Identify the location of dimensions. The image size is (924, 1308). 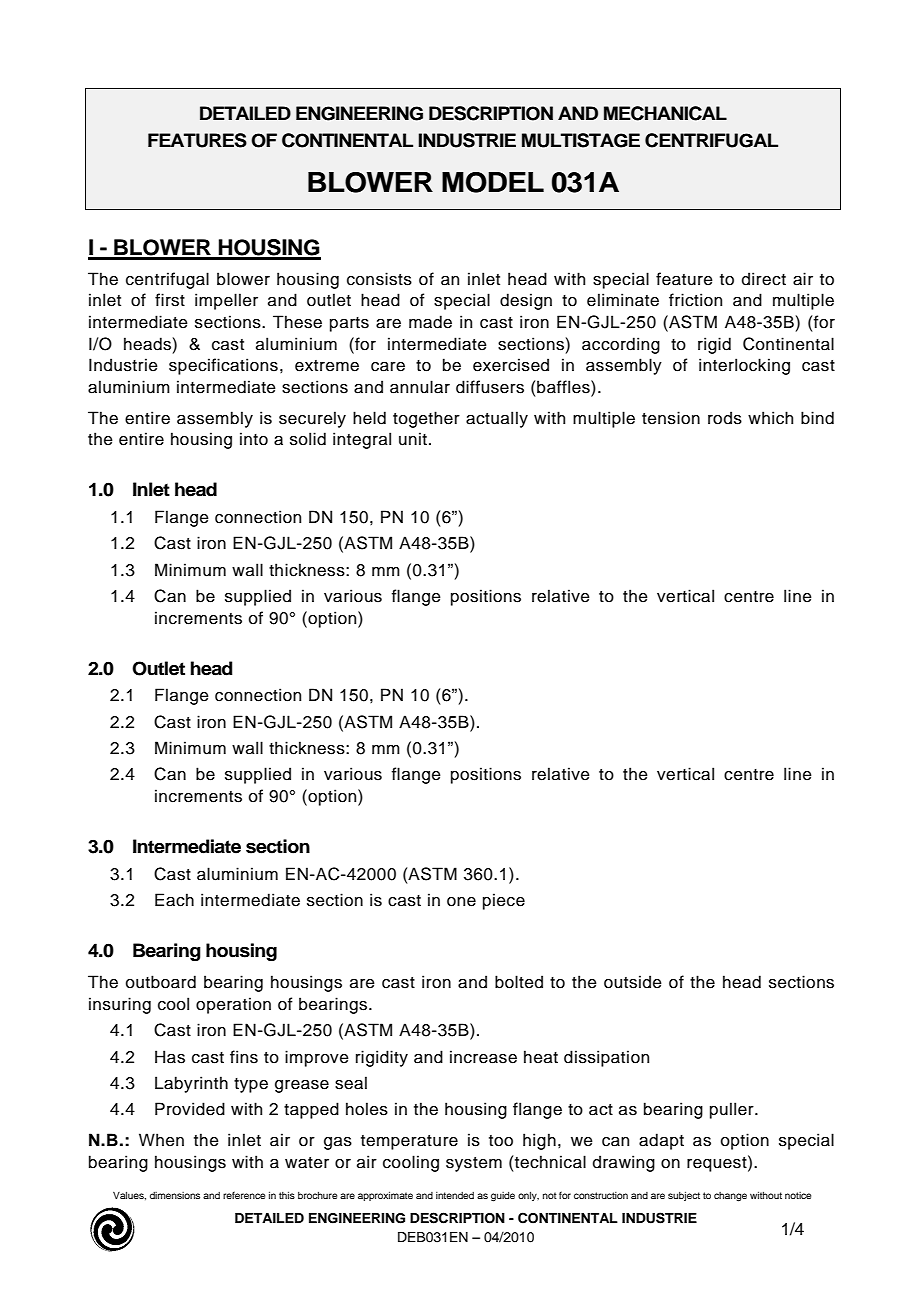
(175, 1195).
